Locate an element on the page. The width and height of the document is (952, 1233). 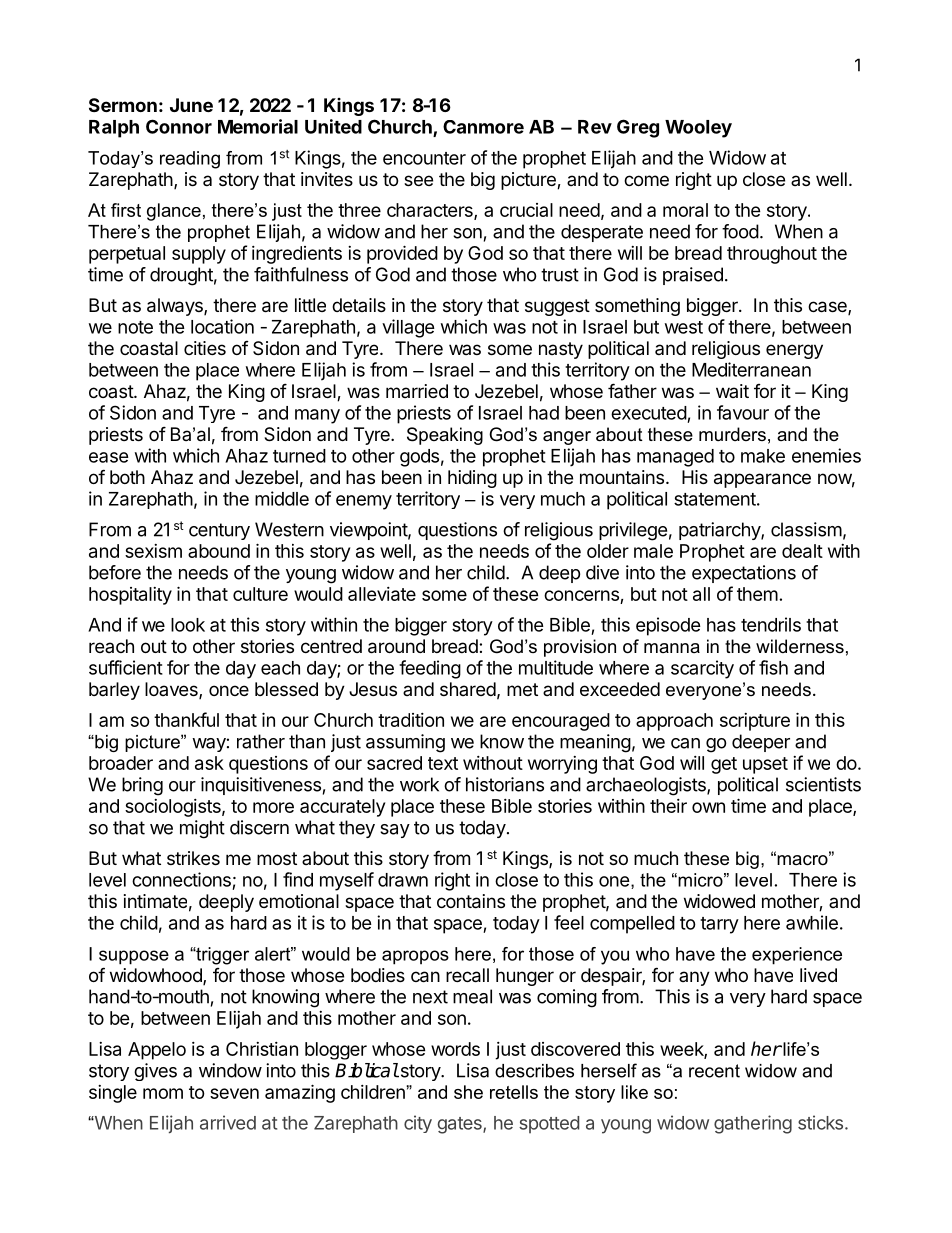
Wooley is located at coordinates (698, 129).
